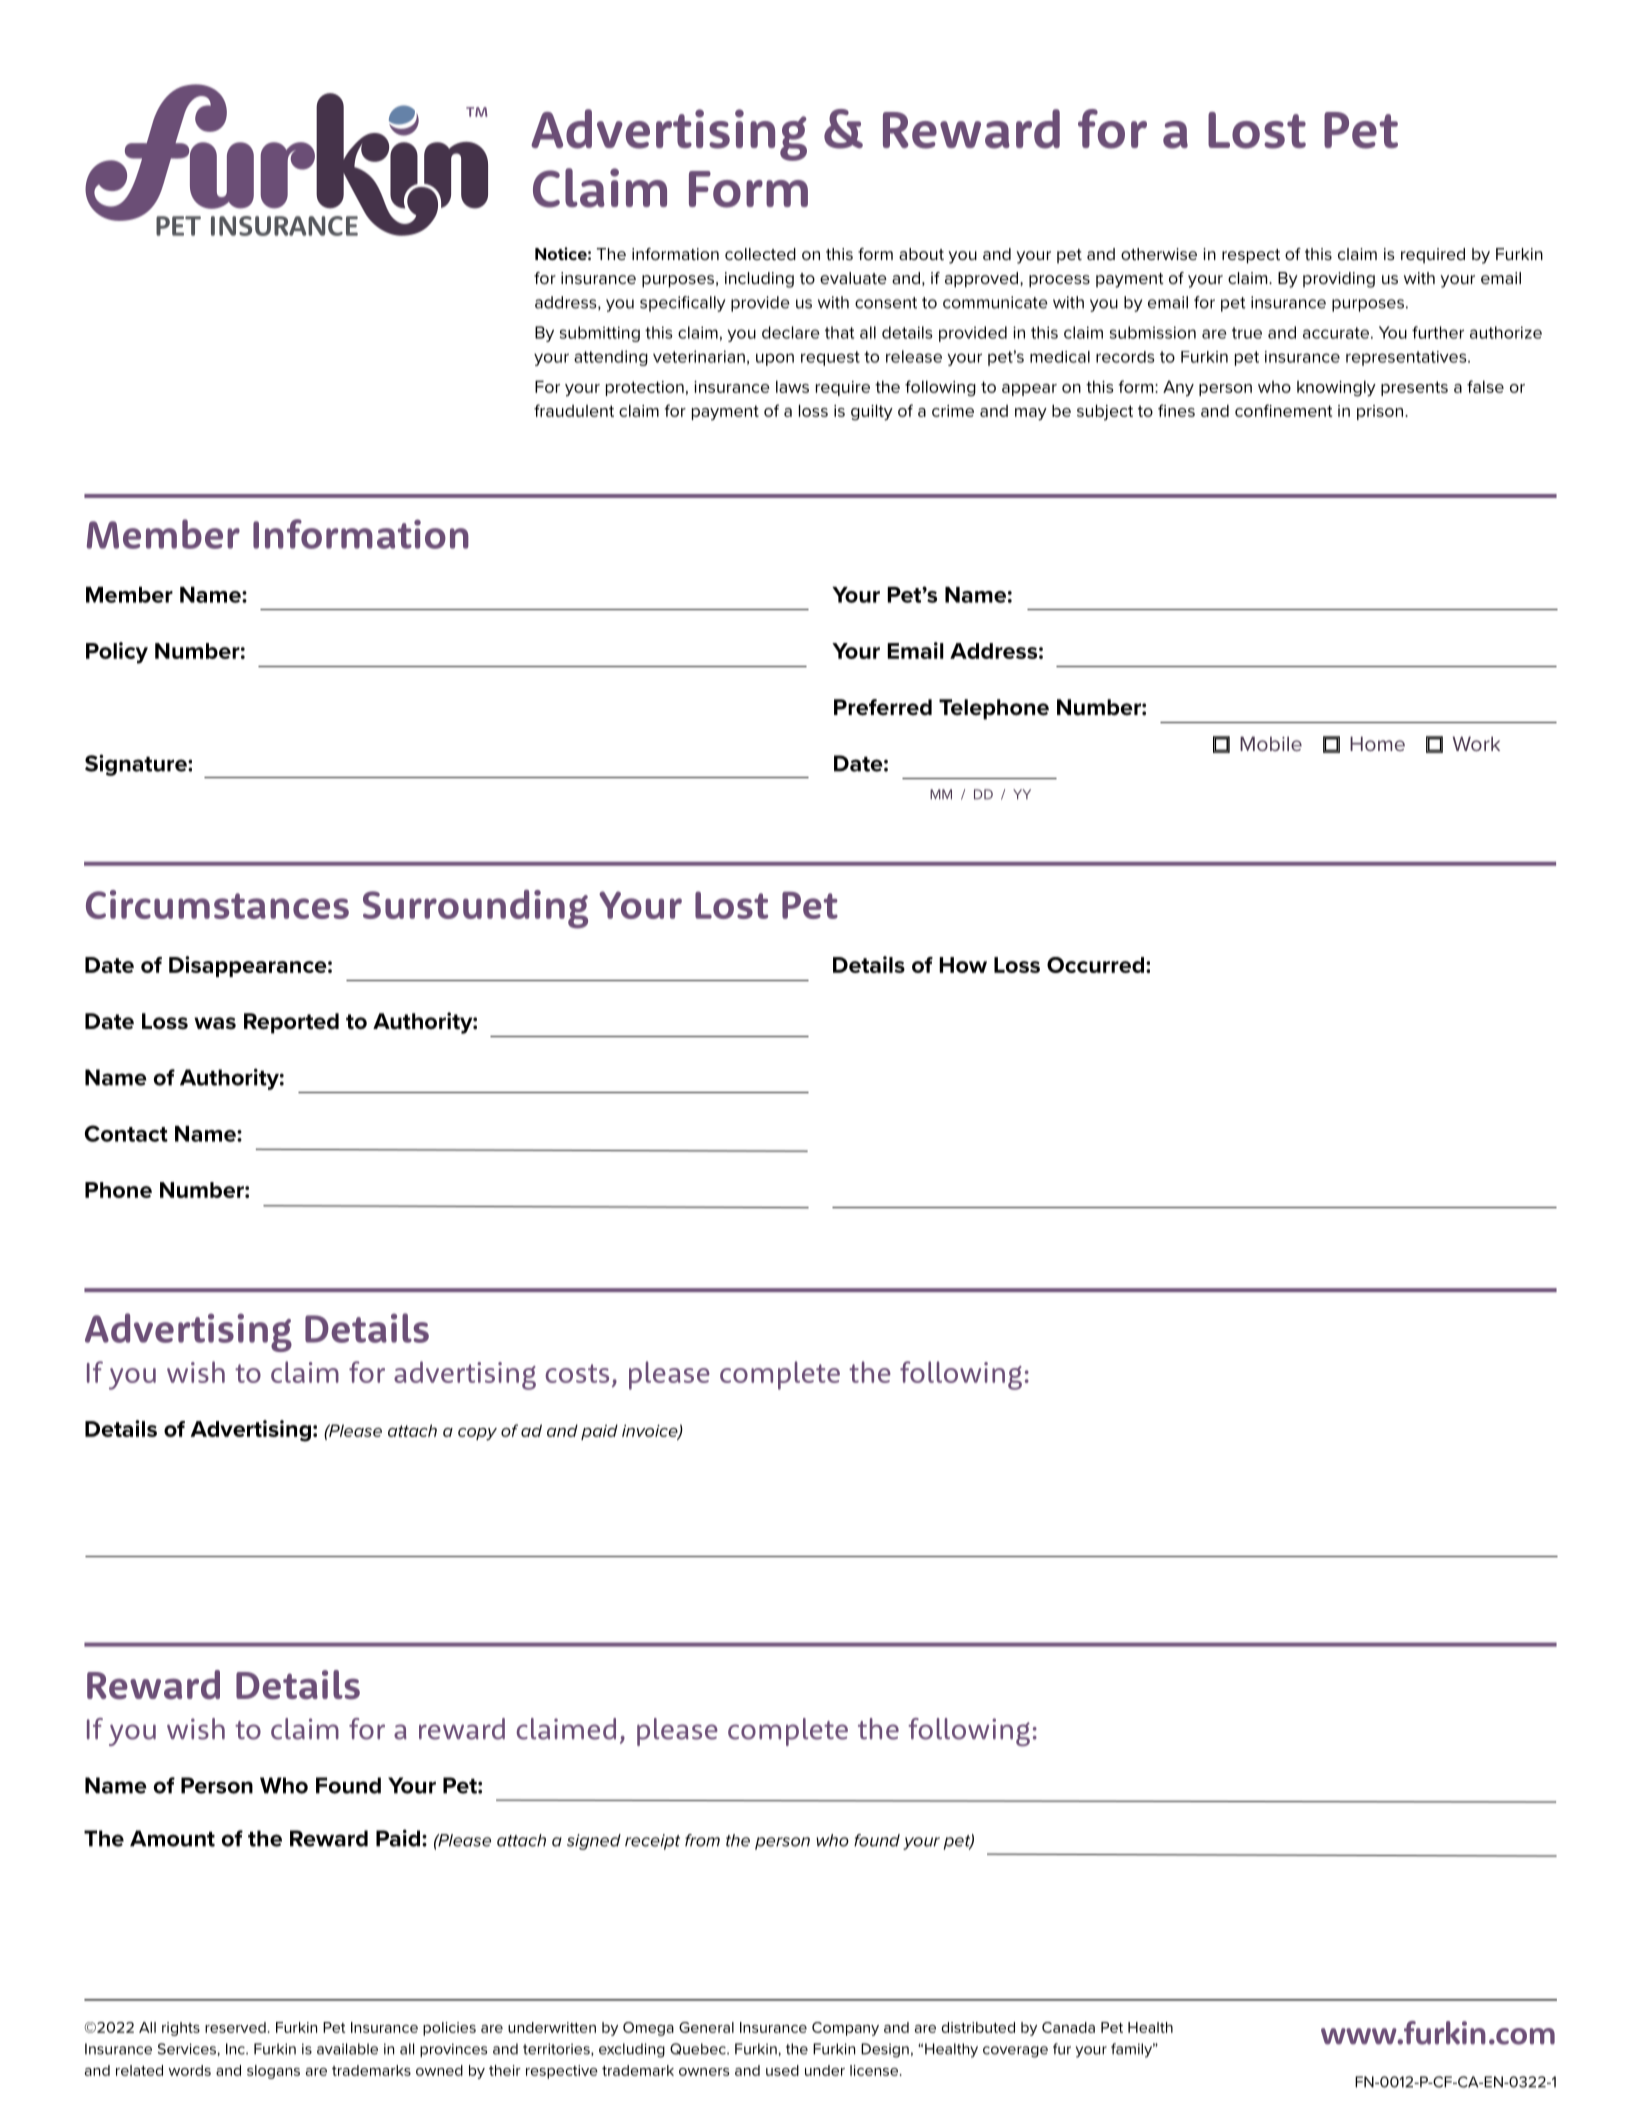 The image size is (1641, 2123). What do you see at coordinates (790, 332) in the screenshot?
I see `declare` at bounding box center [790, 332].
